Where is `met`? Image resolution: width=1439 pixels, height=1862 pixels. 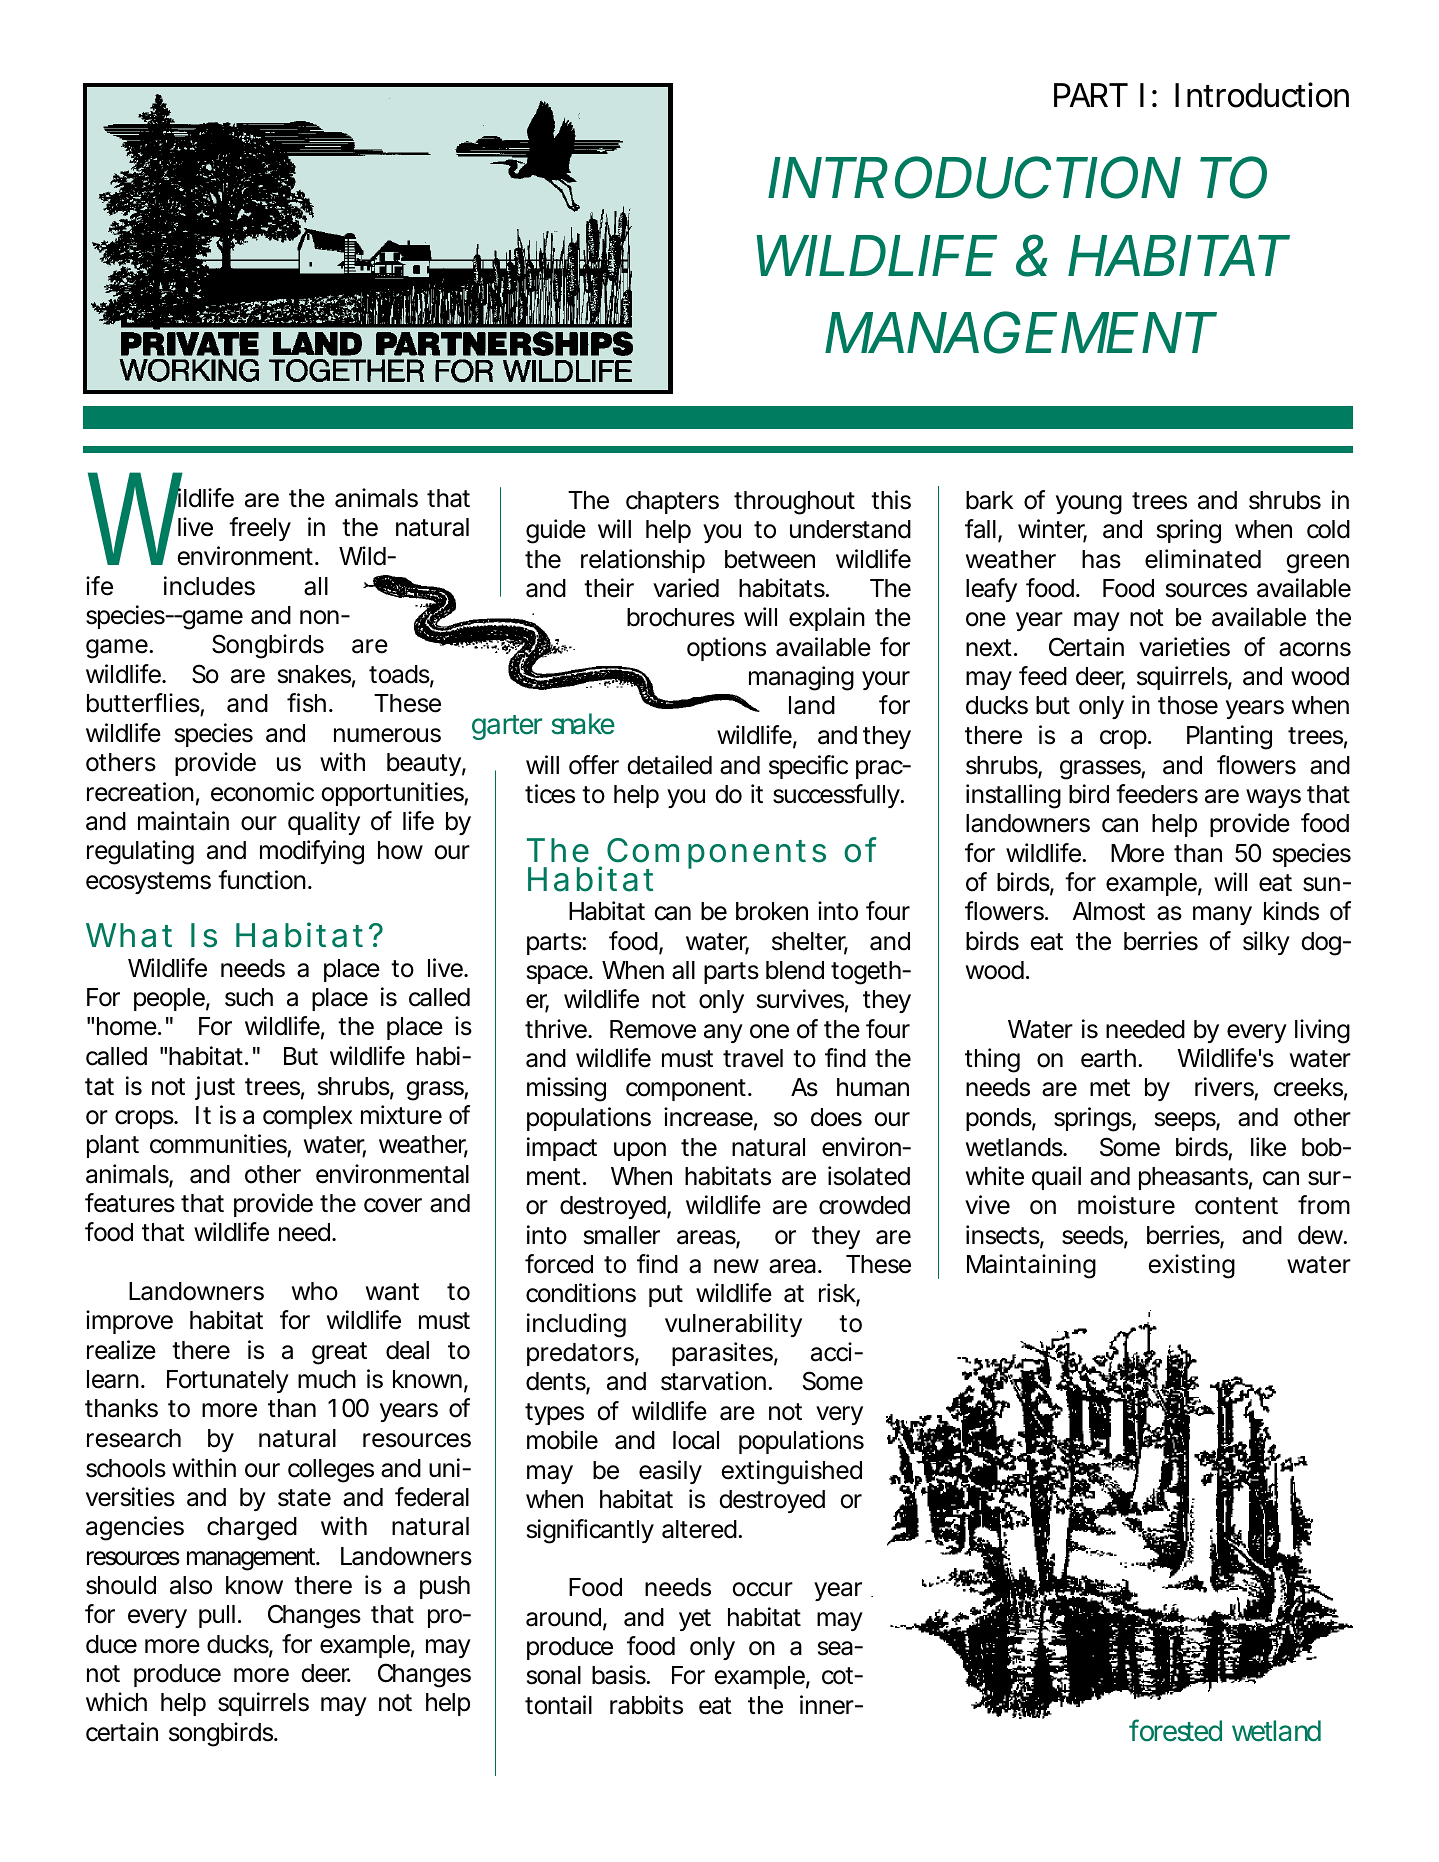 met is located at coordinates (1110, 1088).
